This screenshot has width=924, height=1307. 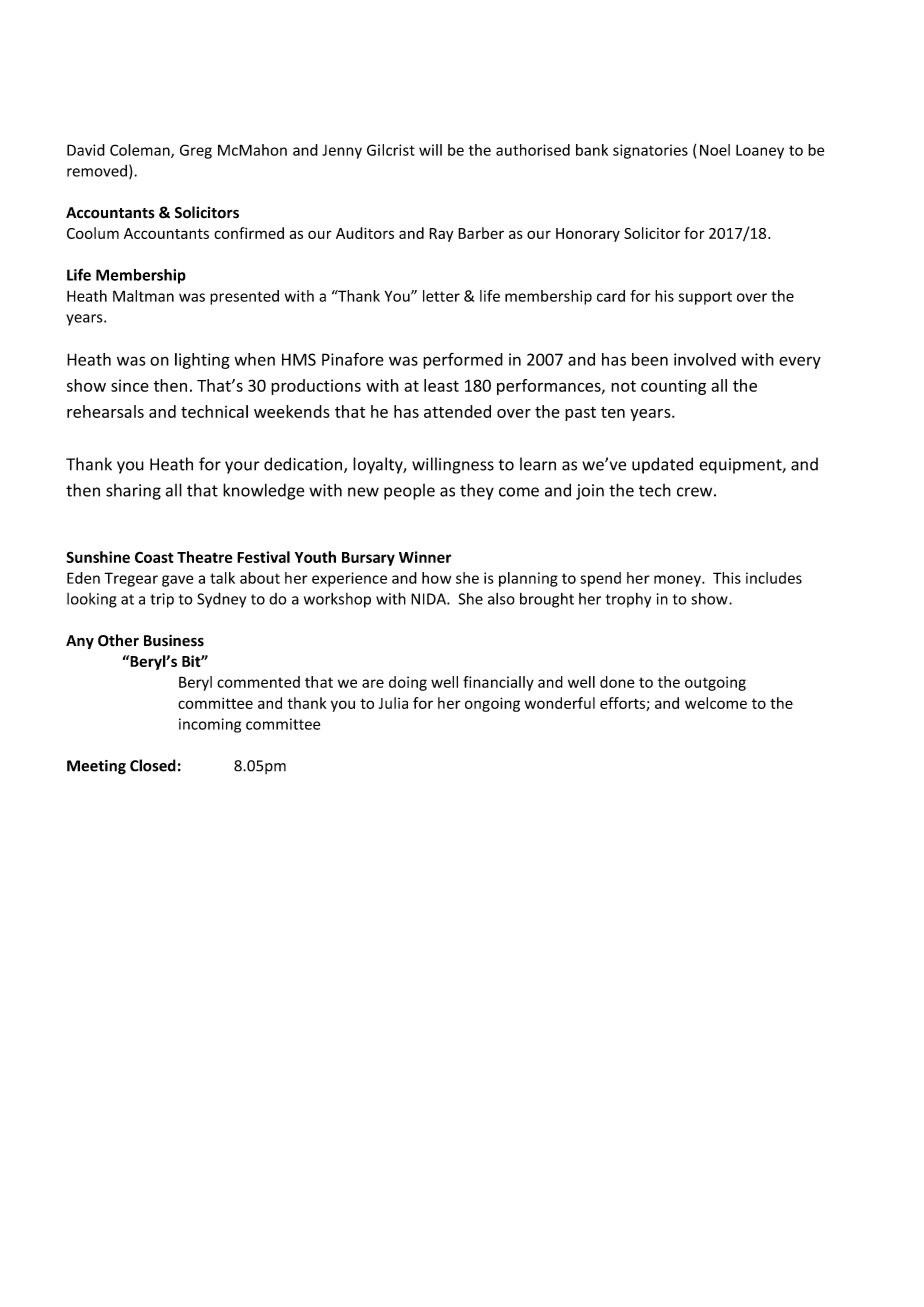 I want to click on people, so click(x=409, y=492).
